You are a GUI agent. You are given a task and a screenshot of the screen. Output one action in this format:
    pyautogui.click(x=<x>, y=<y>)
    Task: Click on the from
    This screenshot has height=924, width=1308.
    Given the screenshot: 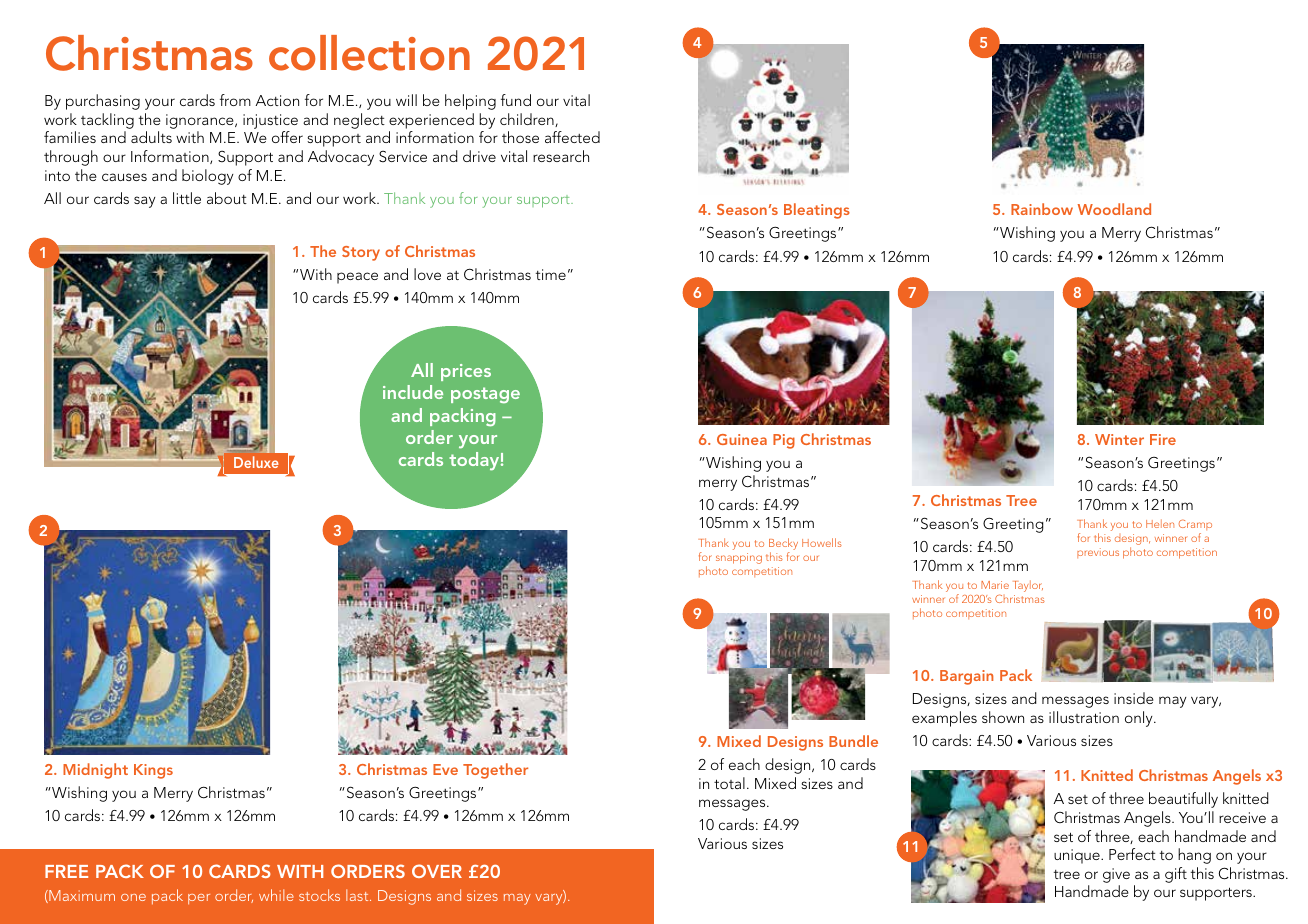 What is the action you would take?
    pyautogui.click(x=235, y=100)
